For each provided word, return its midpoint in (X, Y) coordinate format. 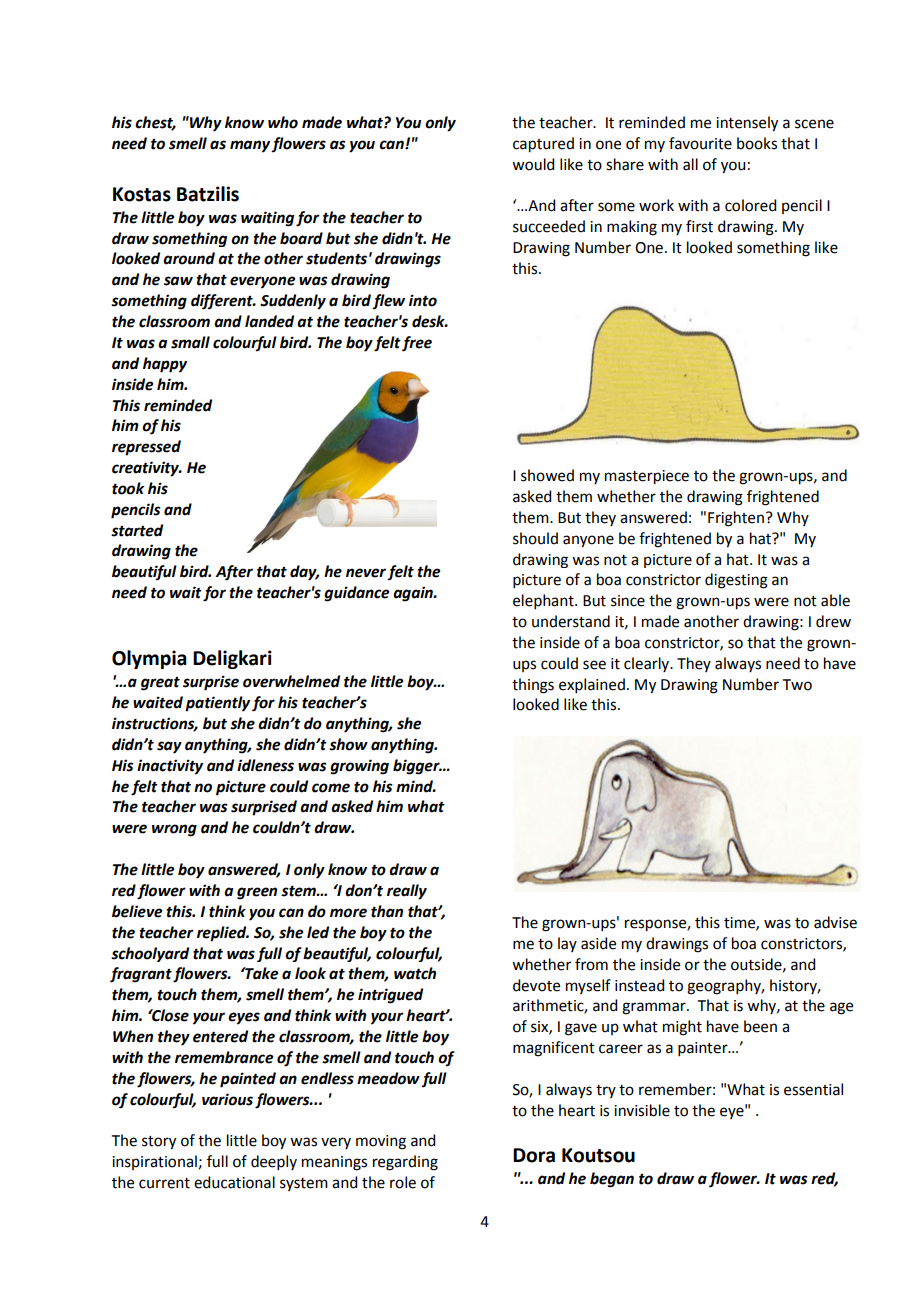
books (757, 143)
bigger (417, 767)
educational (234, 1182)
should (535, 538)
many (251, 146)
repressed (146, 448)
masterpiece (647, 477)
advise (835, 922)
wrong (174, 830)
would (533, 164)
